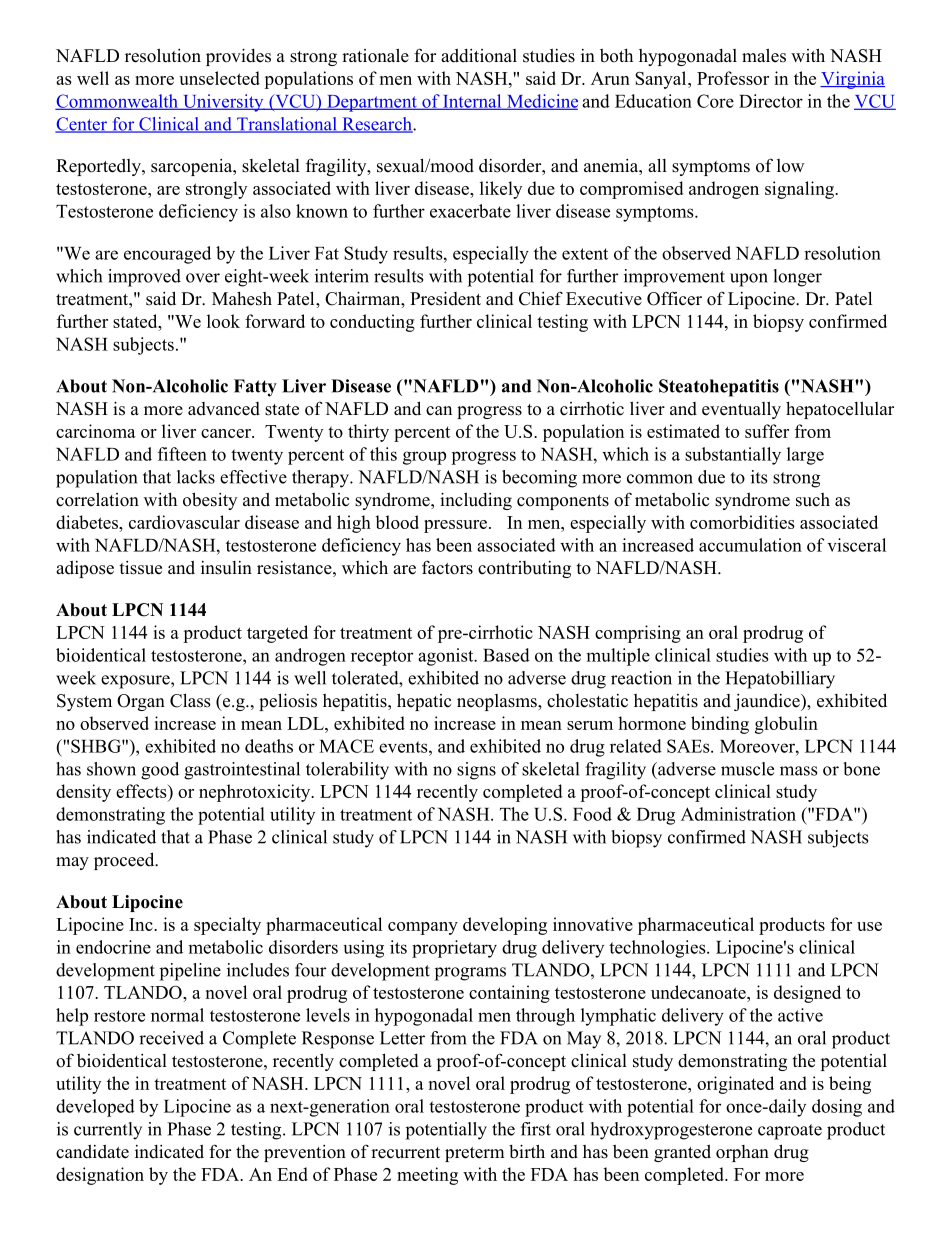  What do you see at coordinates (475, 1154) in the screenshot?
I see `preterm` at bounding box center [475, 1154].
